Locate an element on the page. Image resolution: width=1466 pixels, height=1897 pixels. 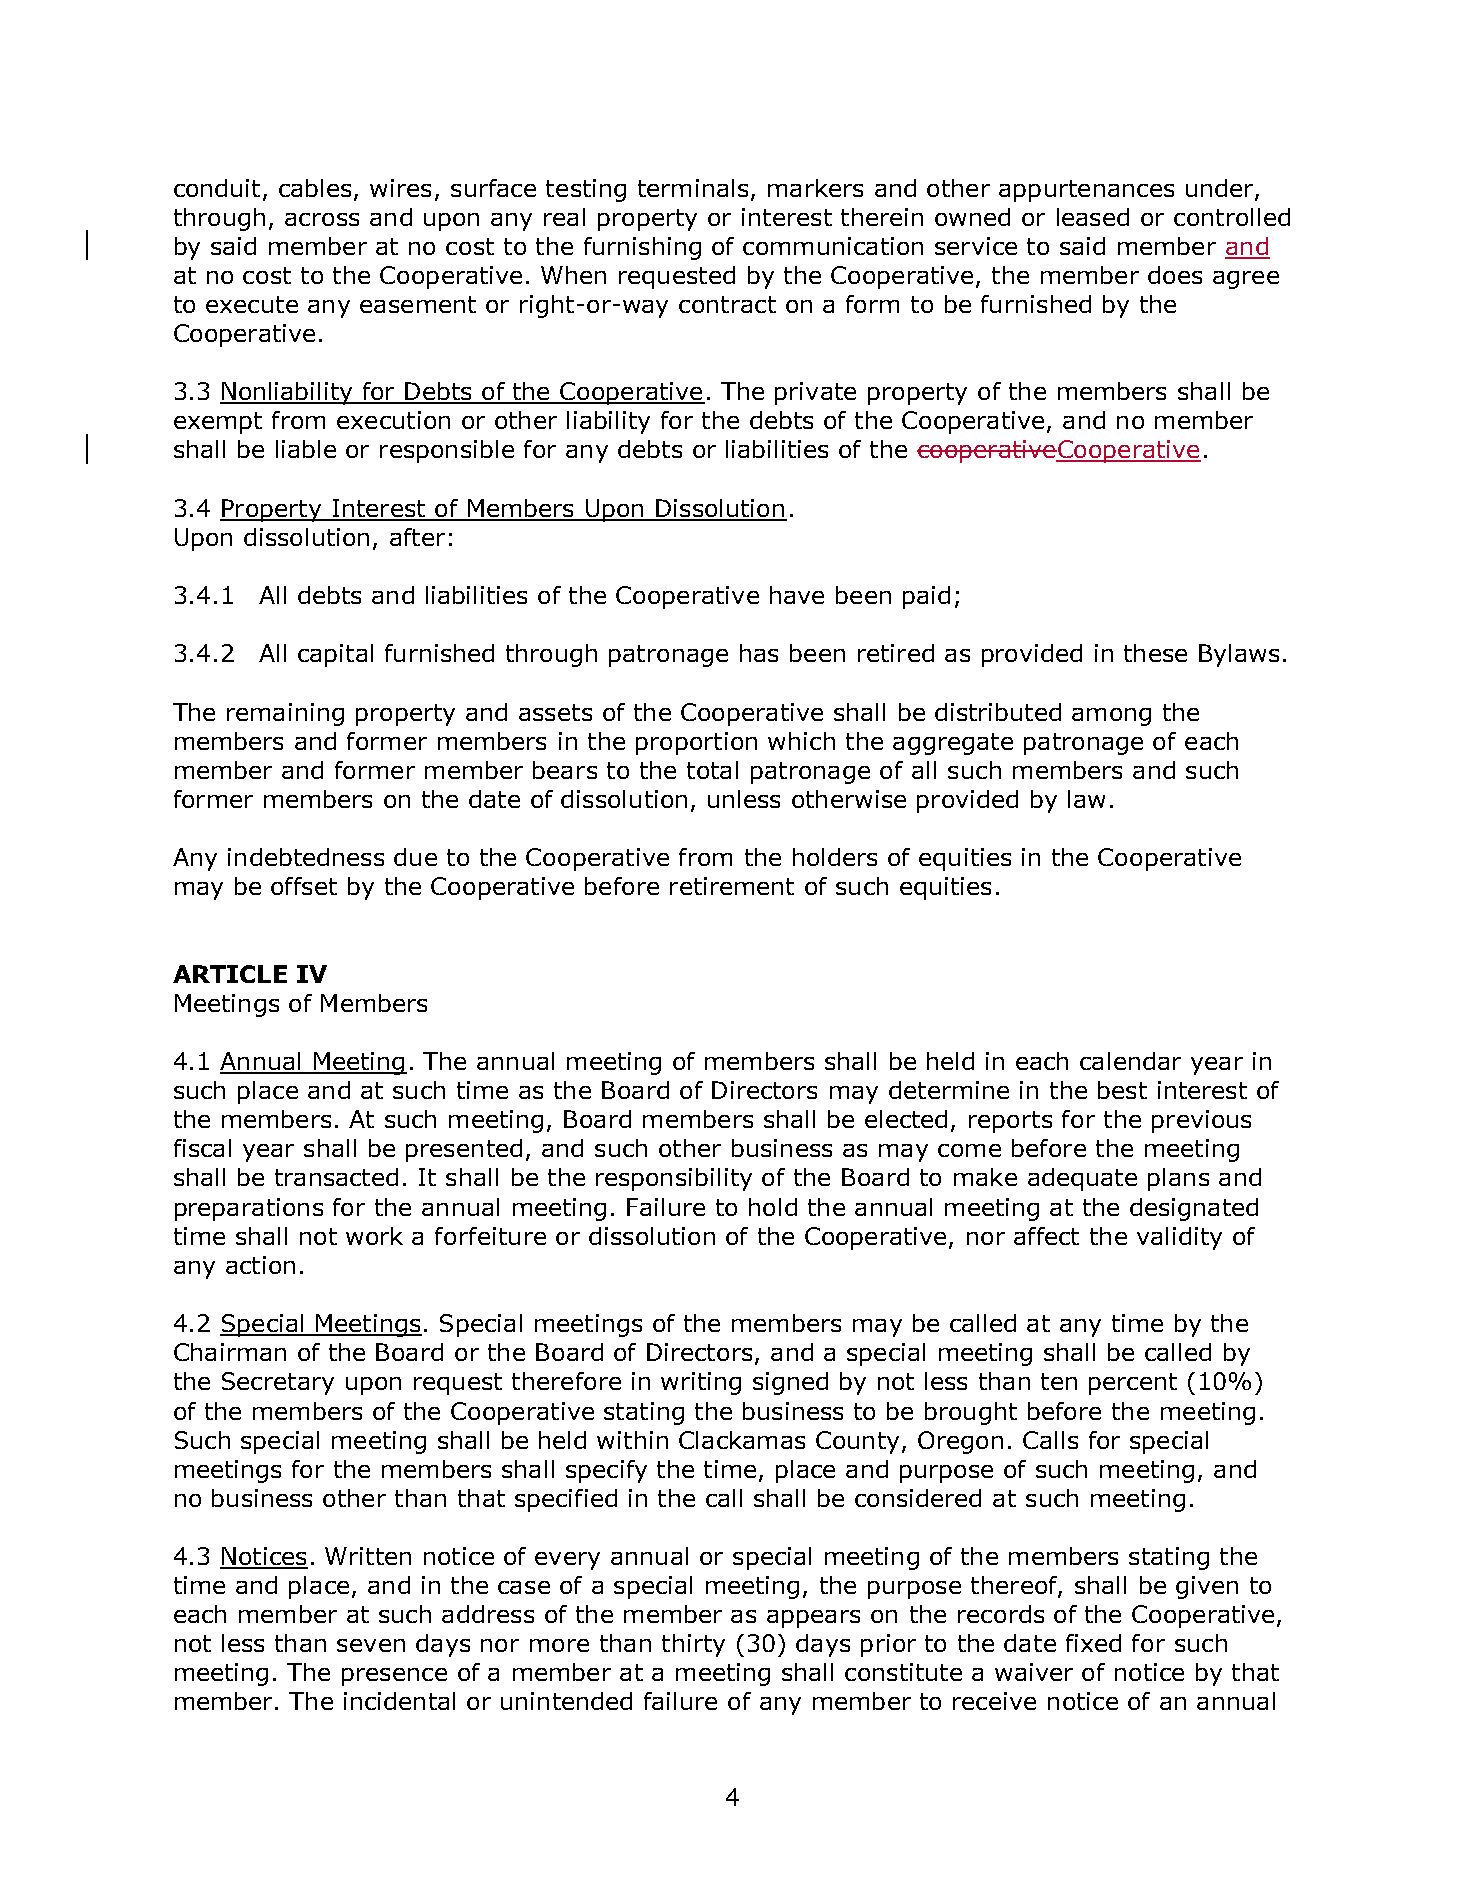
after is located at coordinates (417, 537).
